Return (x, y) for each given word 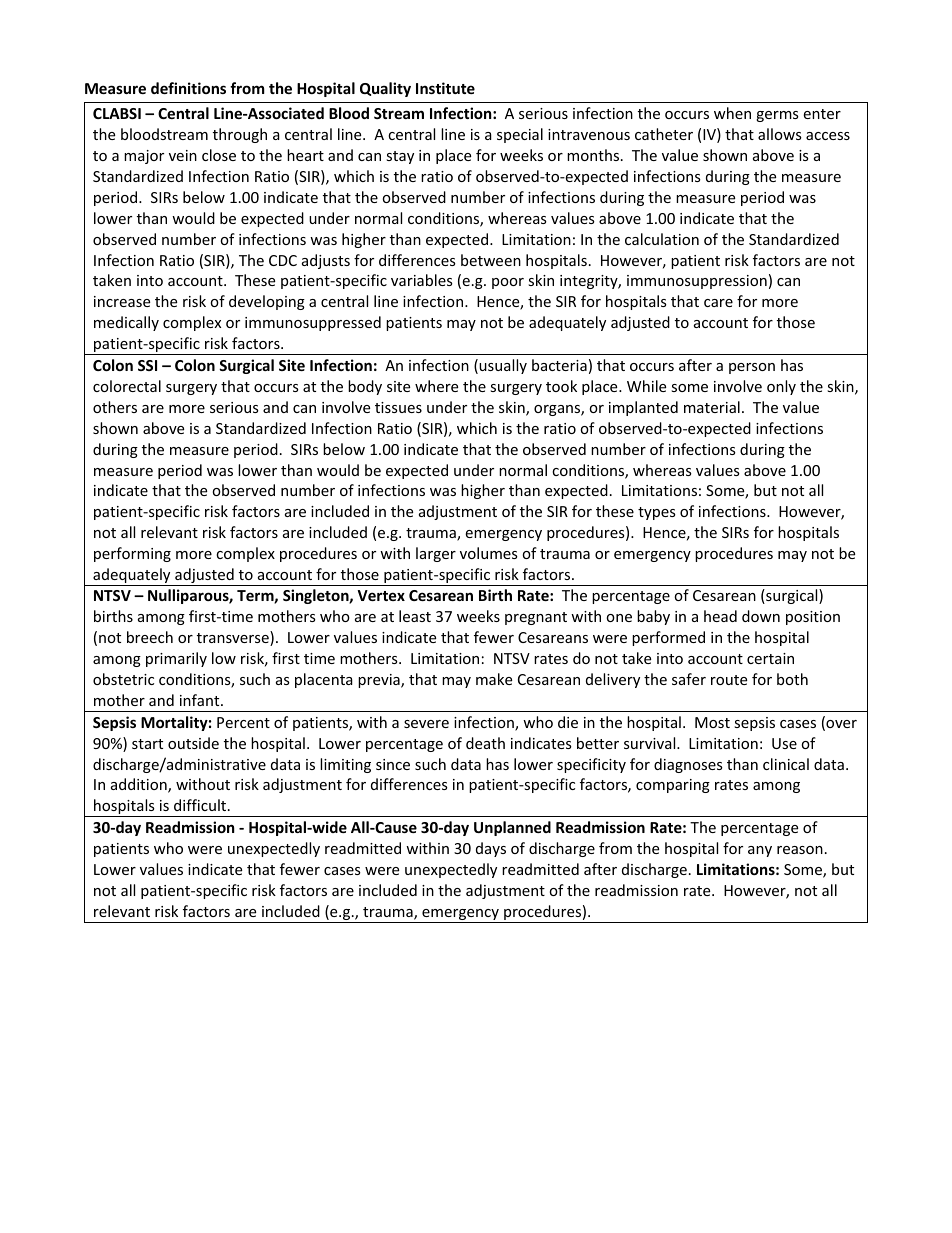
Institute (445, 88)
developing (267, 302)
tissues (398, 407)
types (657, 513)
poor (508, 283)
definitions (188, 88)
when (732, 113)
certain (770, 658)
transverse (234, 638)
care (718, 303)
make (494, 679)
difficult (201, 805)
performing (132, 554)
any (760, 851)
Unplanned (512, 828)
